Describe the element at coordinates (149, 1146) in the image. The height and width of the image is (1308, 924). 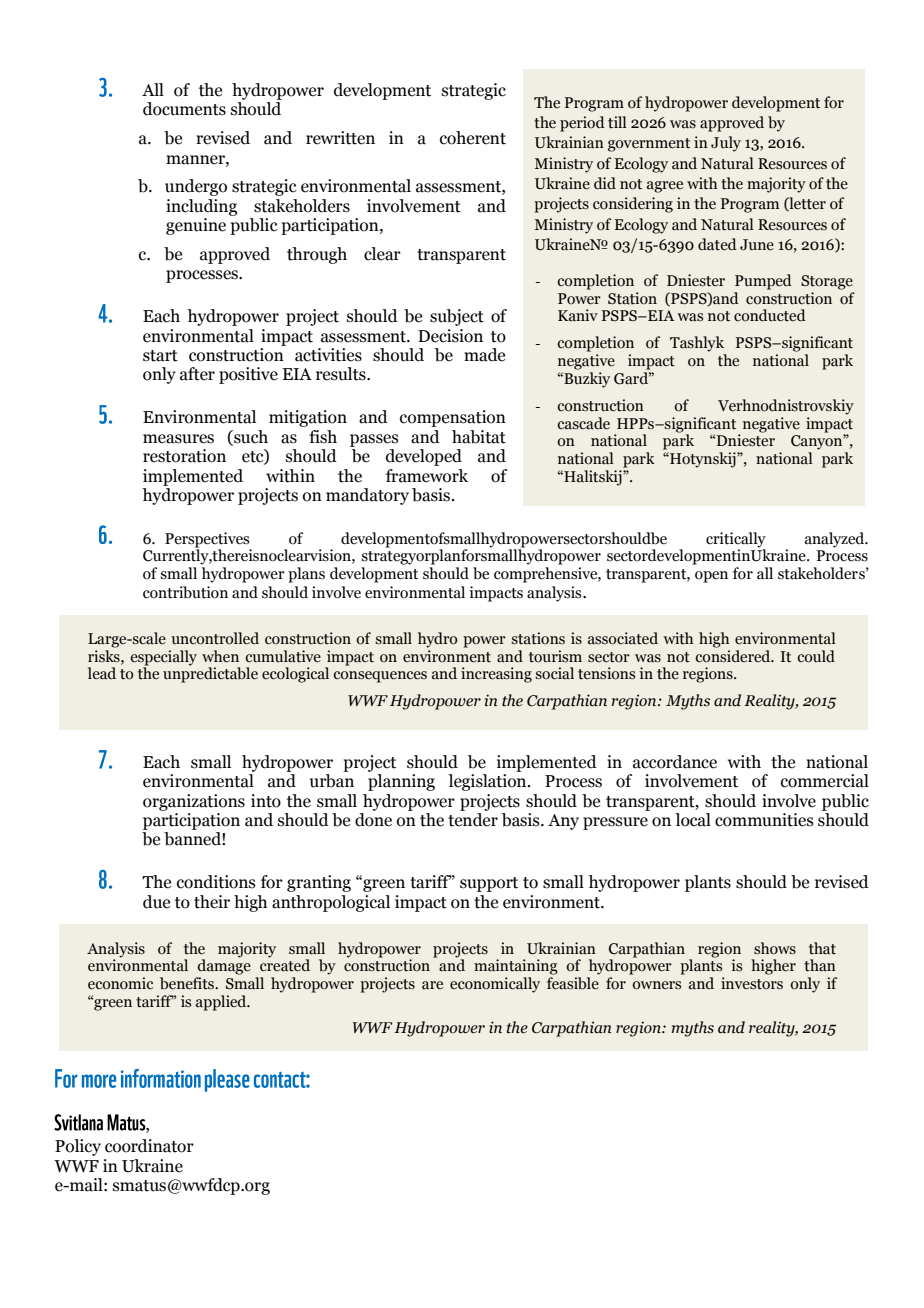
I see `coordinator` at that location.
